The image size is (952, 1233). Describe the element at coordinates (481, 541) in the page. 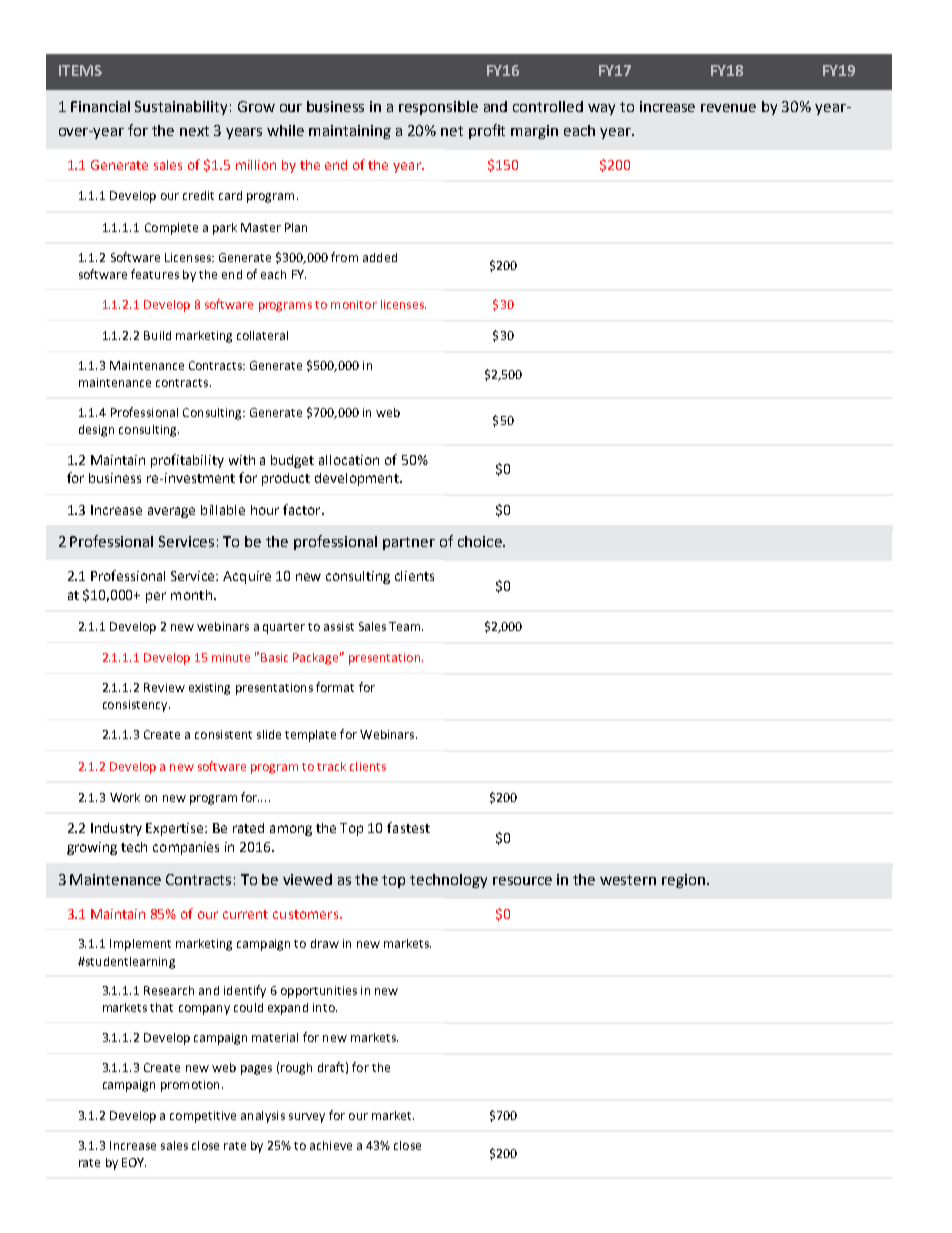

I see `choice` at that location.
